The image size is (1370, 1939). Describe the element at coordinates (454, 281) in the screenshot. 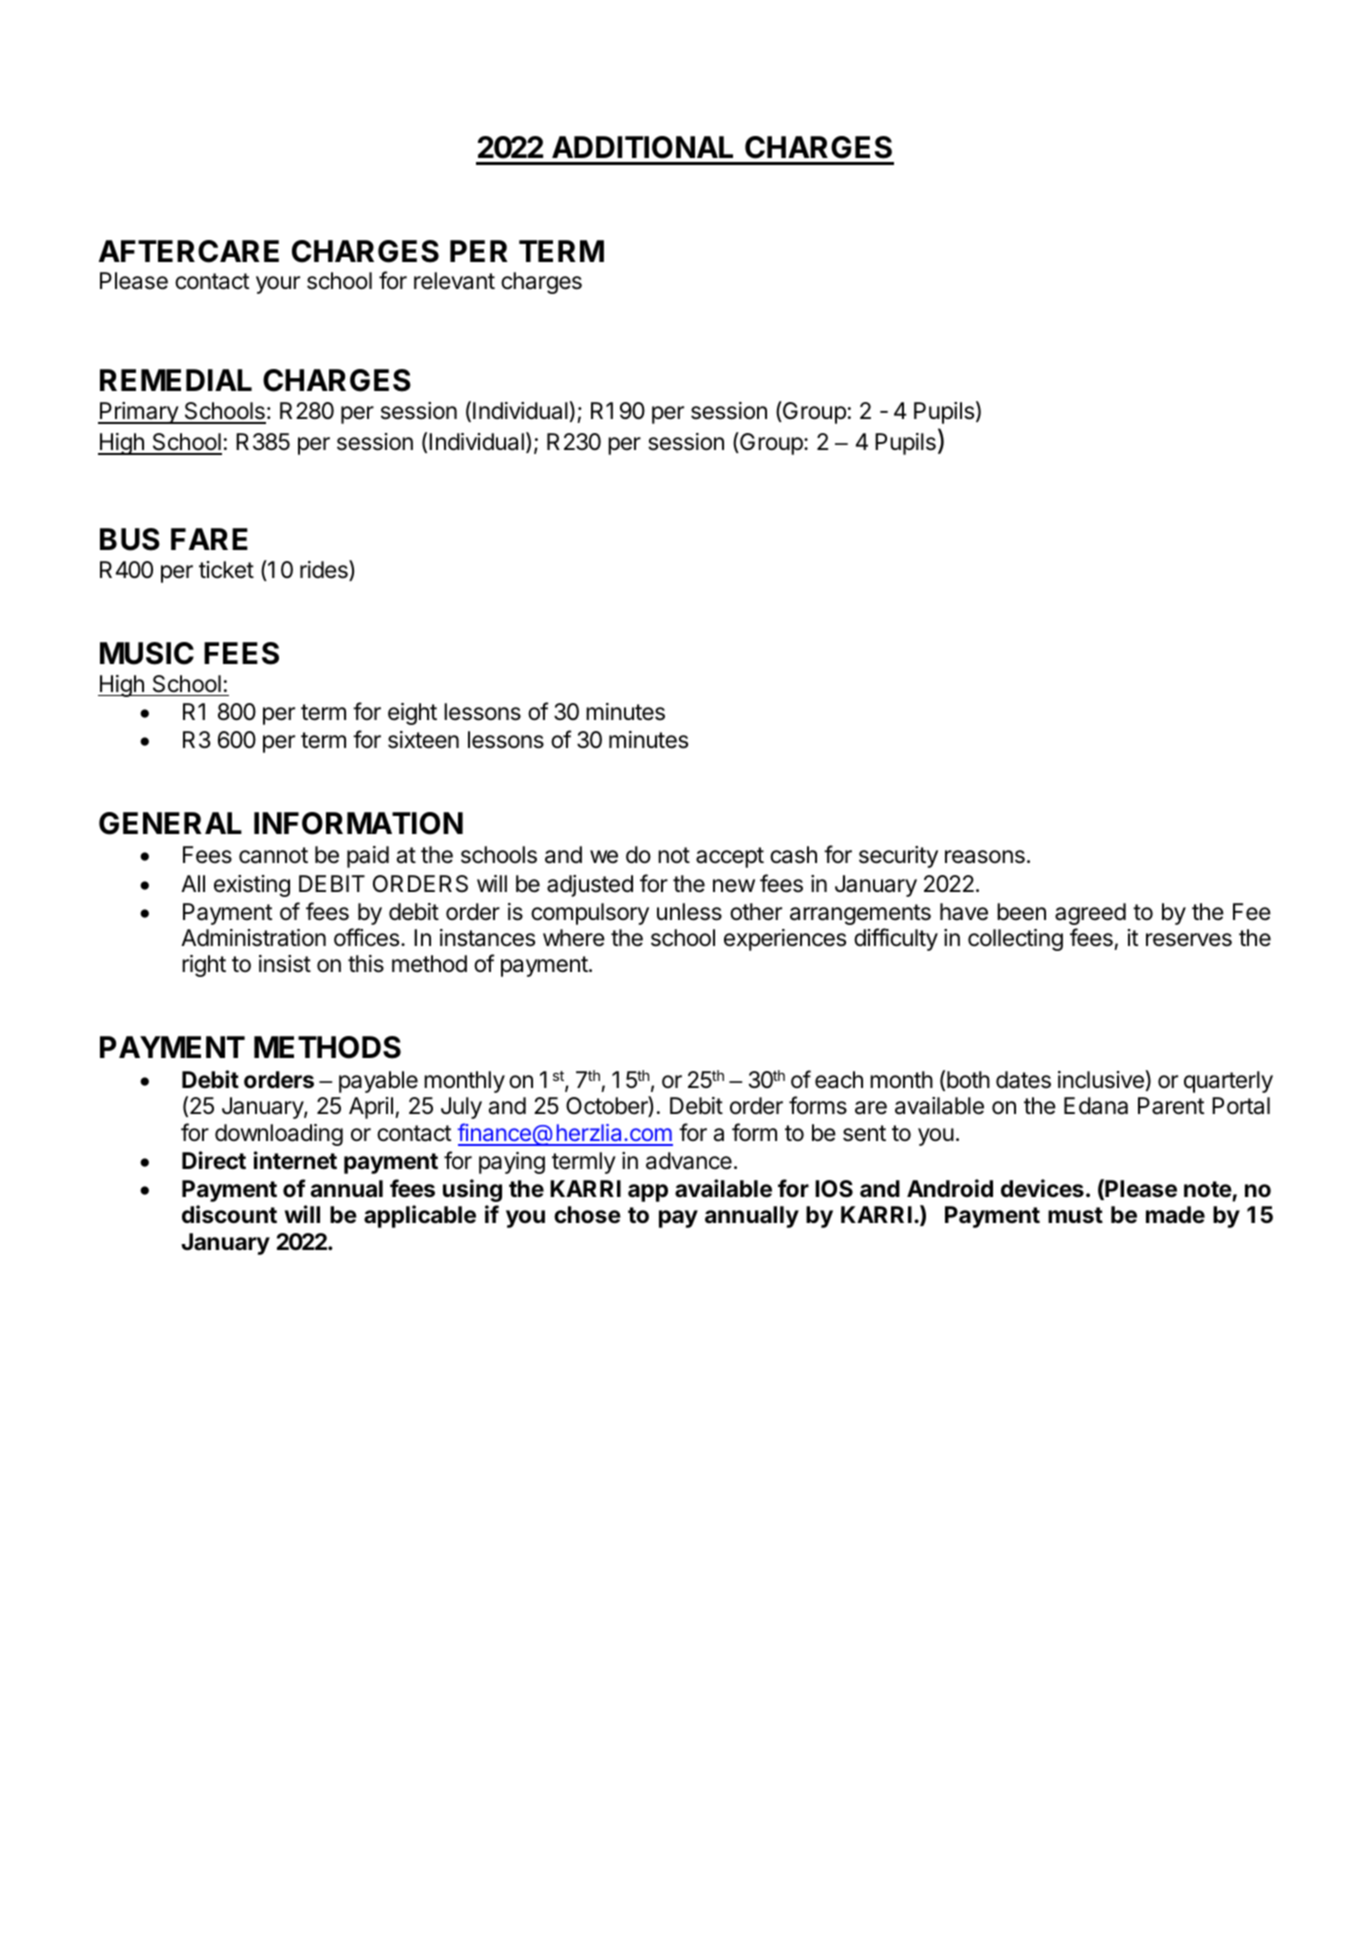

I see `relevant` at that location.
